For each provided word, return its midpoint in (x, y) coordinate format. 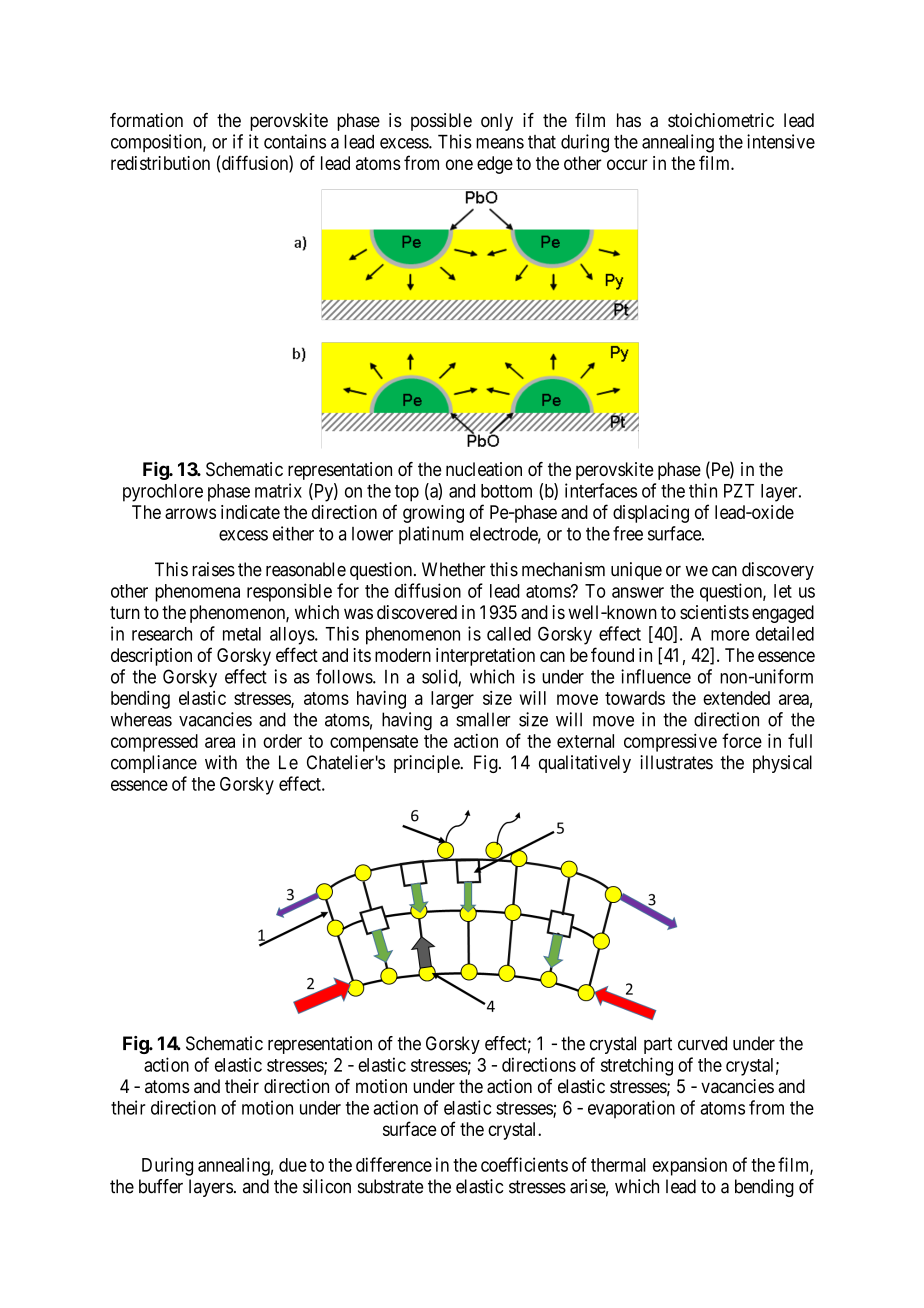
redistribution (160, 163)
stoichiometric (721, 120)
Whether (454, 569)
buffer (161, 1186)
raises (213, 569)
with (221, 762)
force (742, 740)
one (459, 164)
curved (702, 1043)
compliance (154, 764)
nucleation (484, 469)
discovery (778, 571)
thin (703, 490)
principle (427, 764)
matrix (278, 490)
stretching (637, 1066)
